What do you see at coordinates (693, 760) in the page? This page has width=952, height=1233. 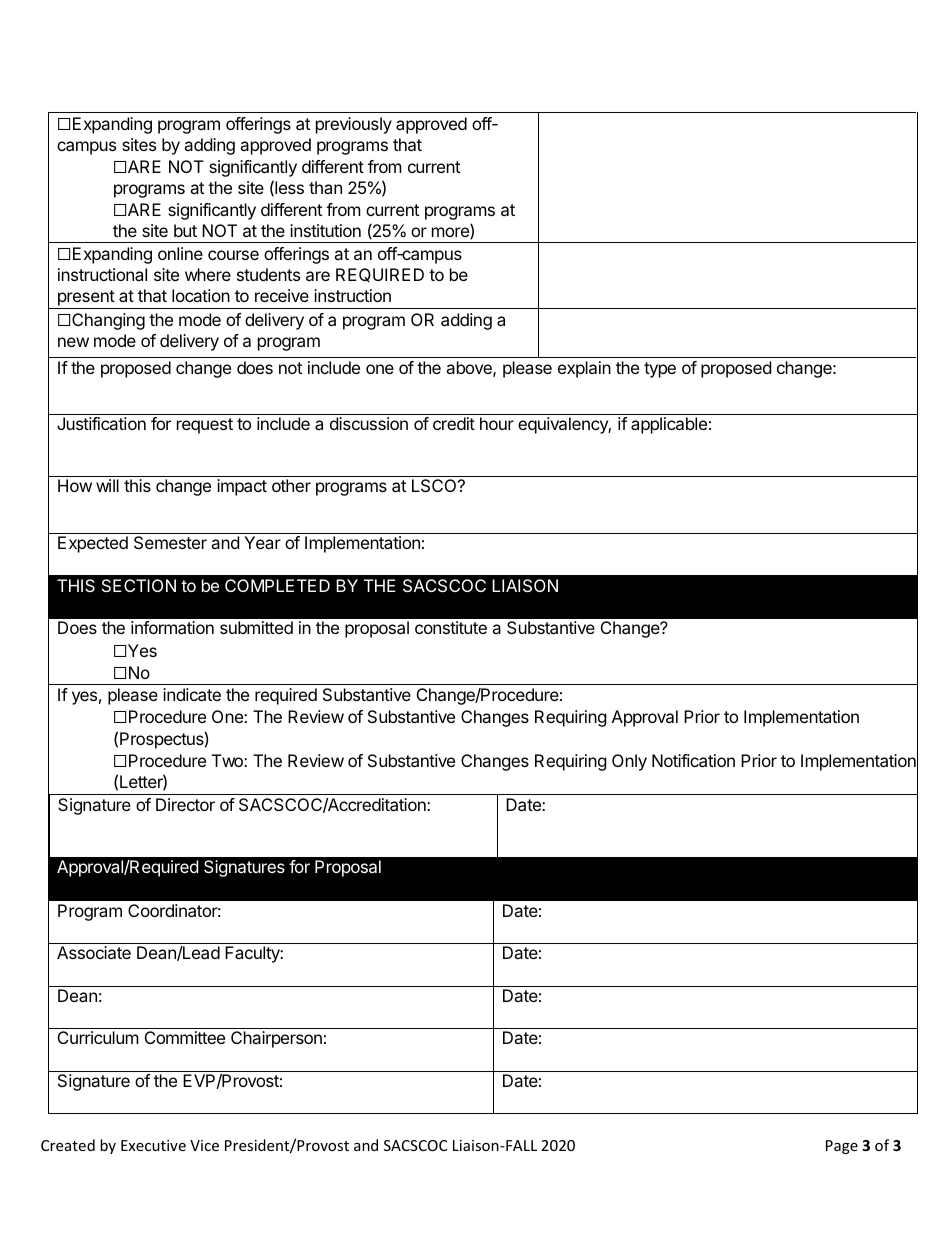 I see `Notification` at bounding box center [693, 760].
